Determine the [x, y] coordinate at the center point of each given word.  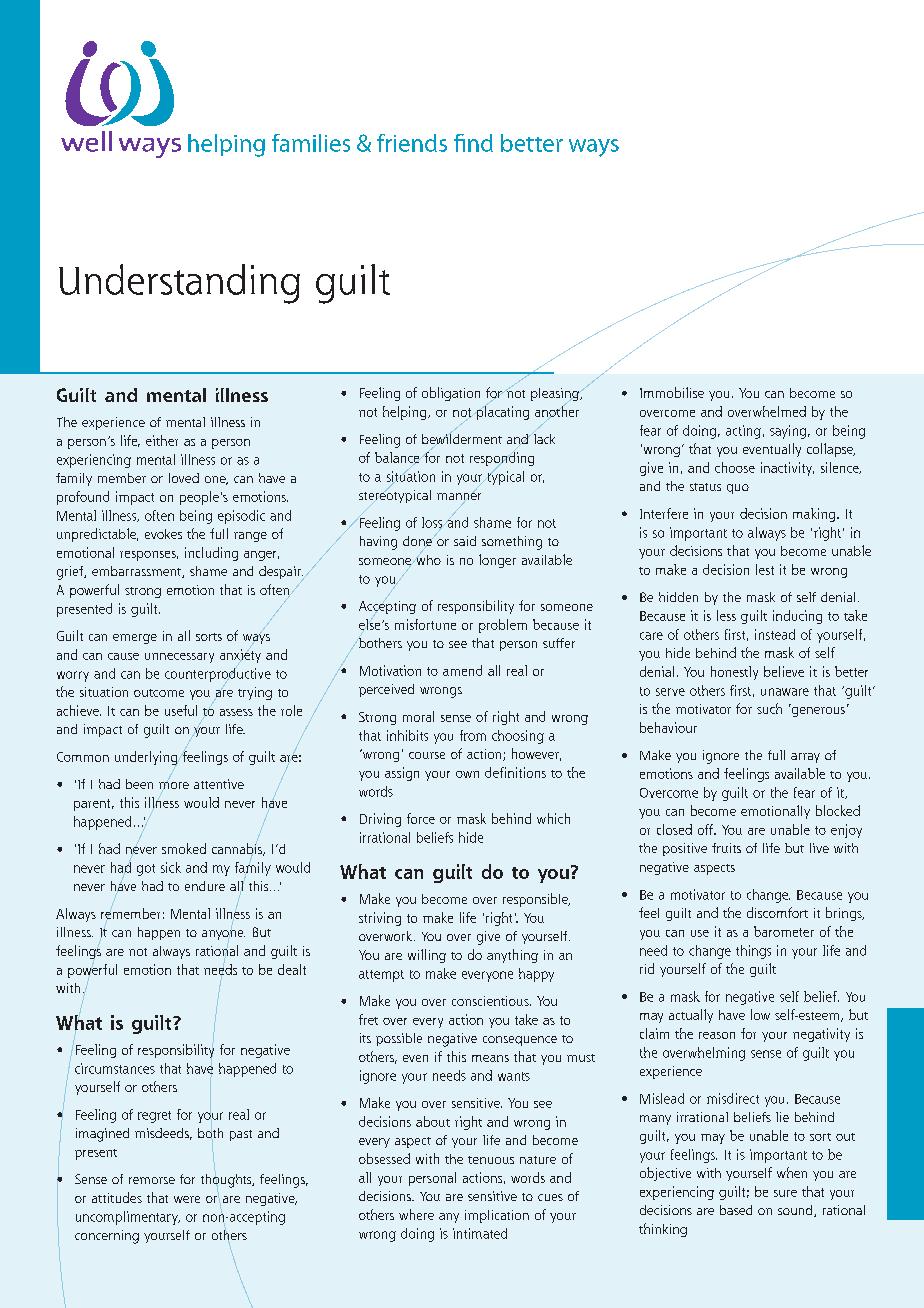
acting [743, 432]
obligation [451, 394]
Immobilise [672, 392]
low [760, 1014]
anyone [223, 935]
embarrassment [137, 572]
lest [765, 569]
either [162, 440]
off [706, 829]
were [187, 1199]
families [311, 143]
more [174, 785]
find [473, 143]
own [467, 774]
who [429, 560]
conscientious [491, 1001]
